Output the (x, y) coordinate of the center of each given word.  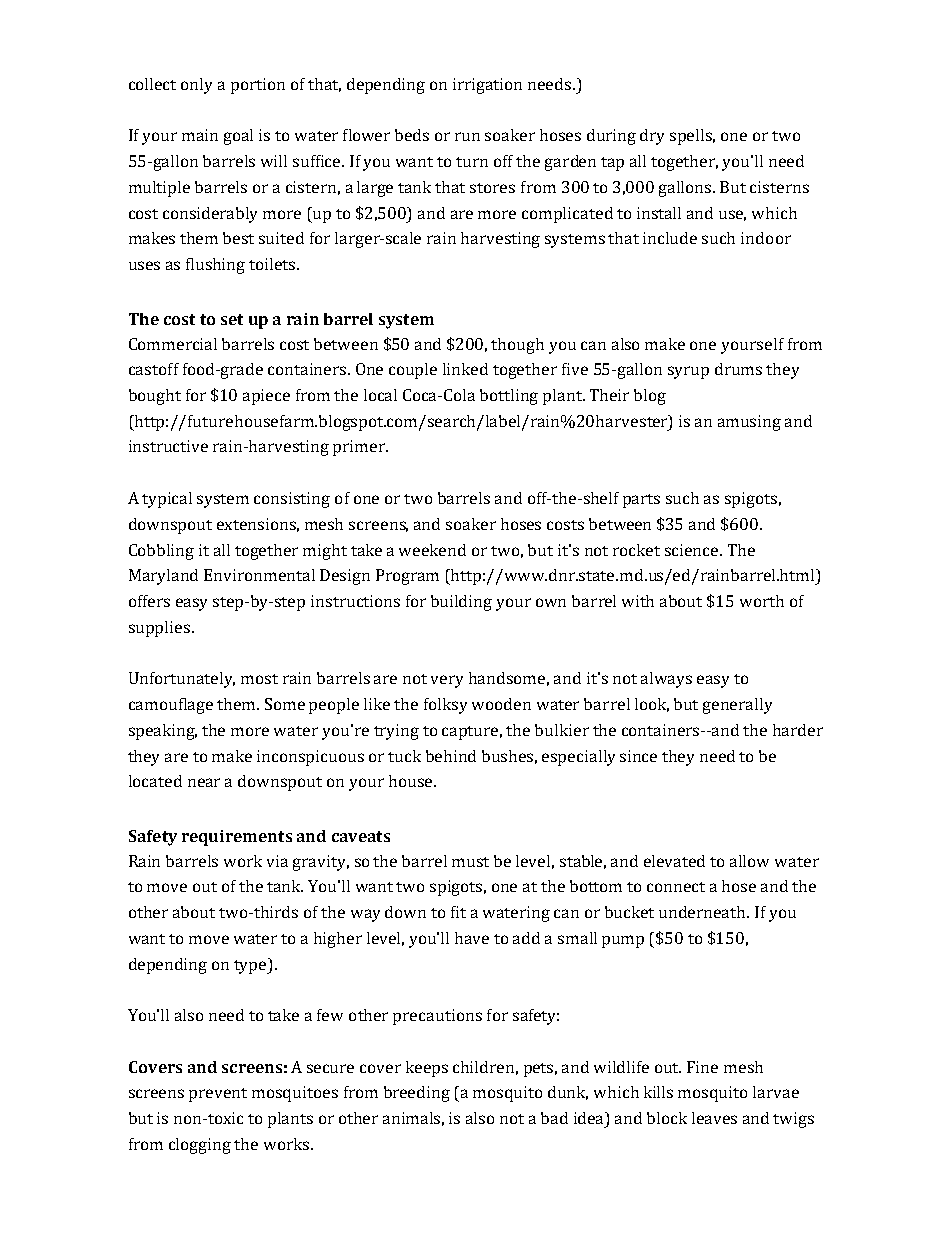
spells (692, 137)
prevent (218, 1095)
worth (762, 601)
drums (738, 369)
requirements (237, 838)
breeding (417, 1094)
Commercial (173, 344)
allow (749, 861)
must (470, 862)
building (461, 603)
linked (465, 369)
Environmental (259, 575)
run (467, 136)
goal (238, 137)
